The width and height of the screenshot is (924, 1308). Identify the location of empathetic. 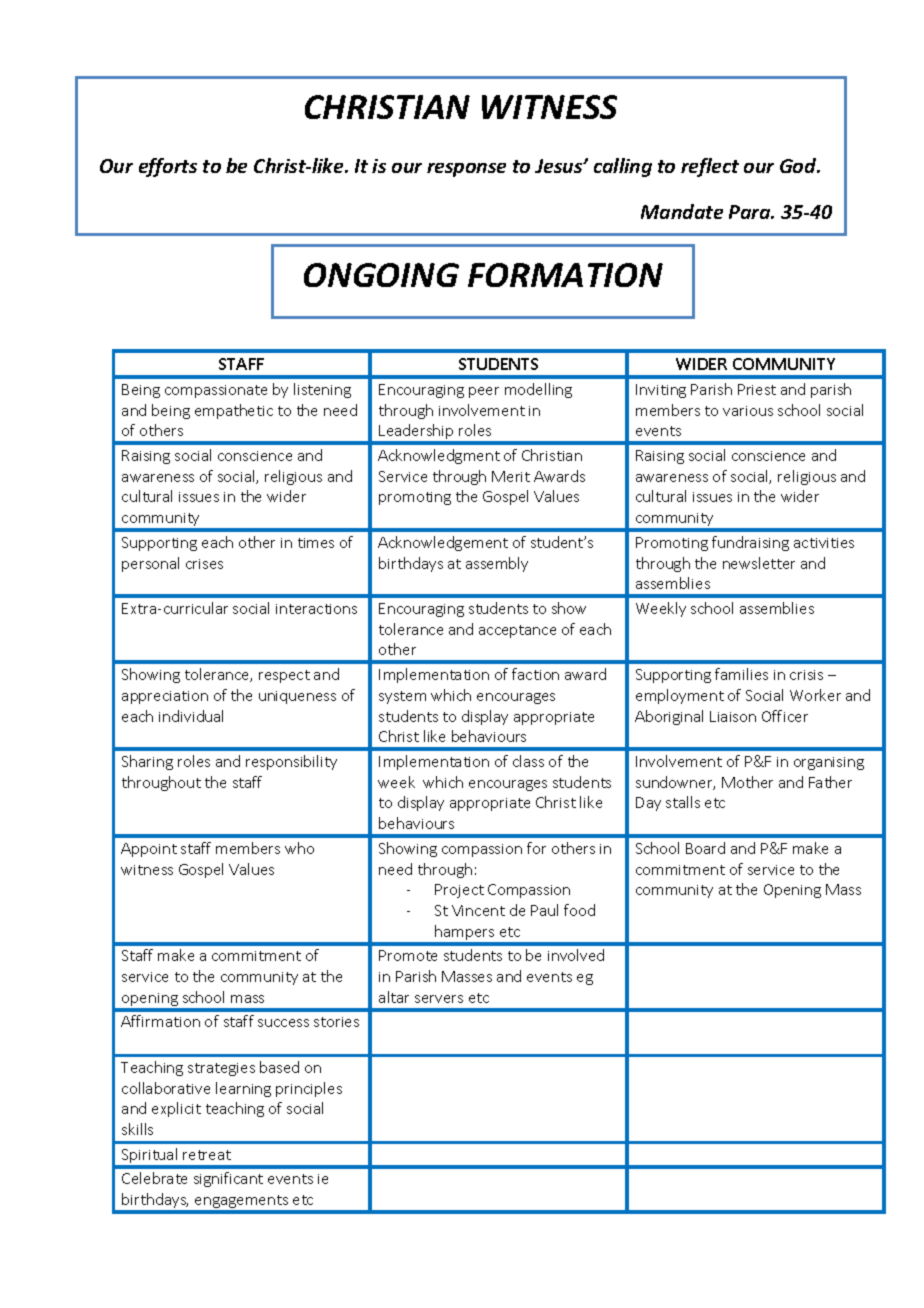
(234, 411).
